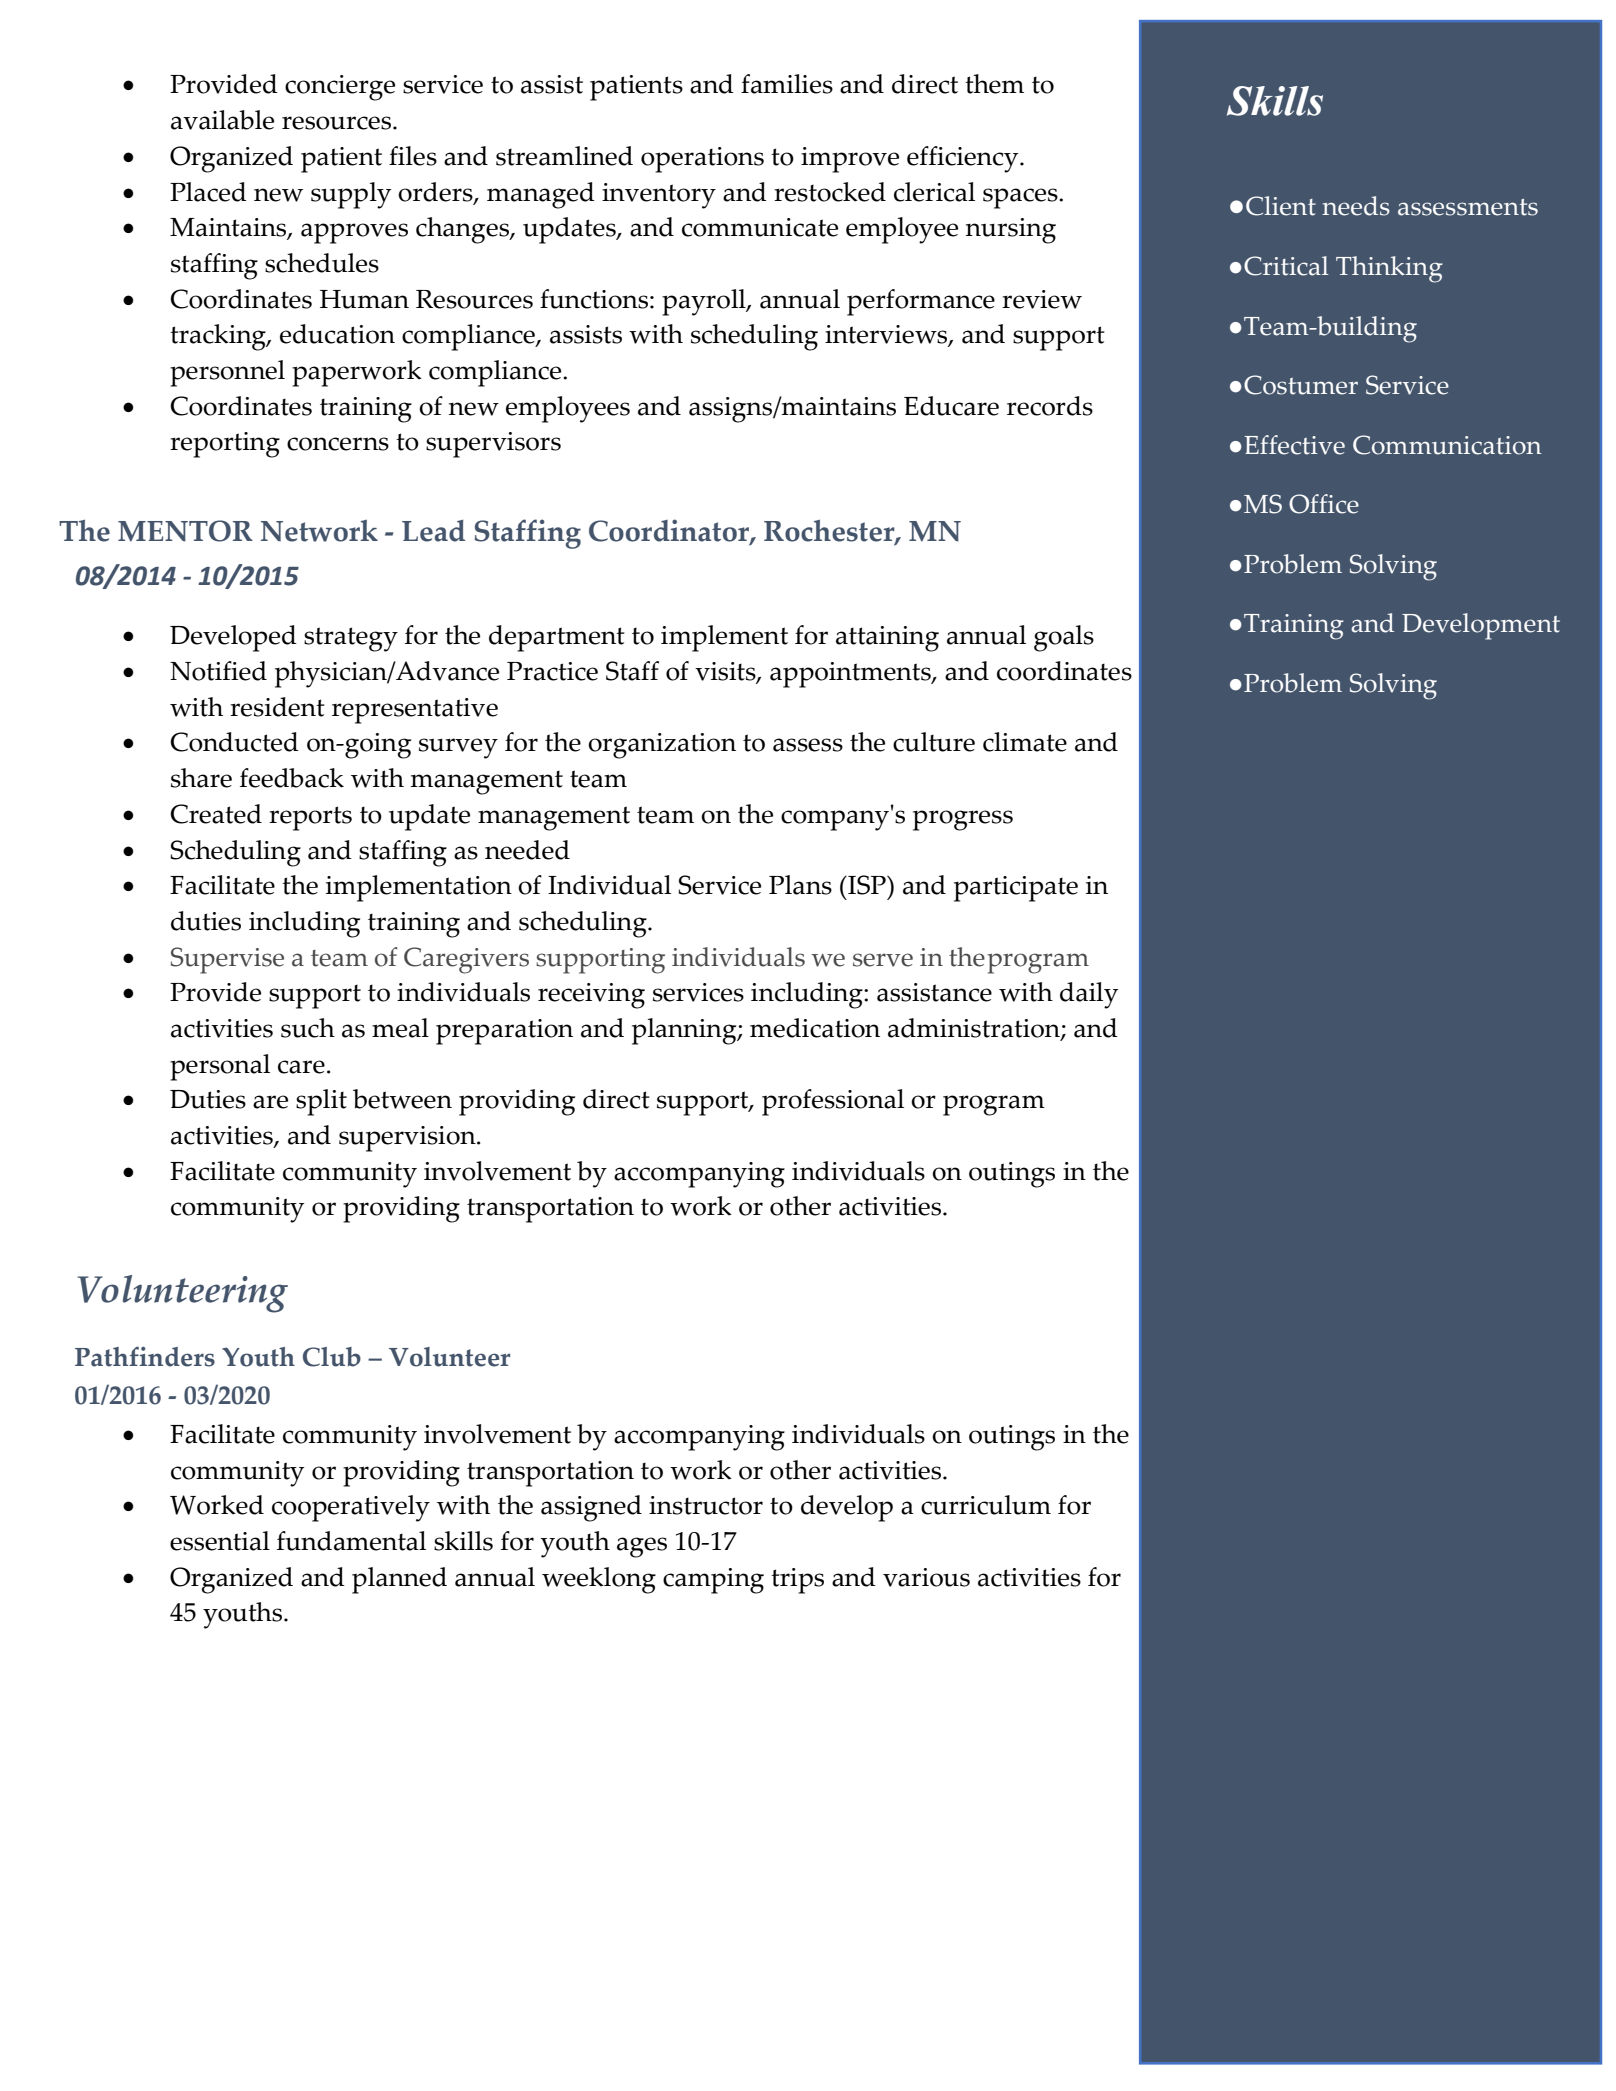 This screenshot has height=2091, width=1616. I want to click on planned, so click(399, 1580).
